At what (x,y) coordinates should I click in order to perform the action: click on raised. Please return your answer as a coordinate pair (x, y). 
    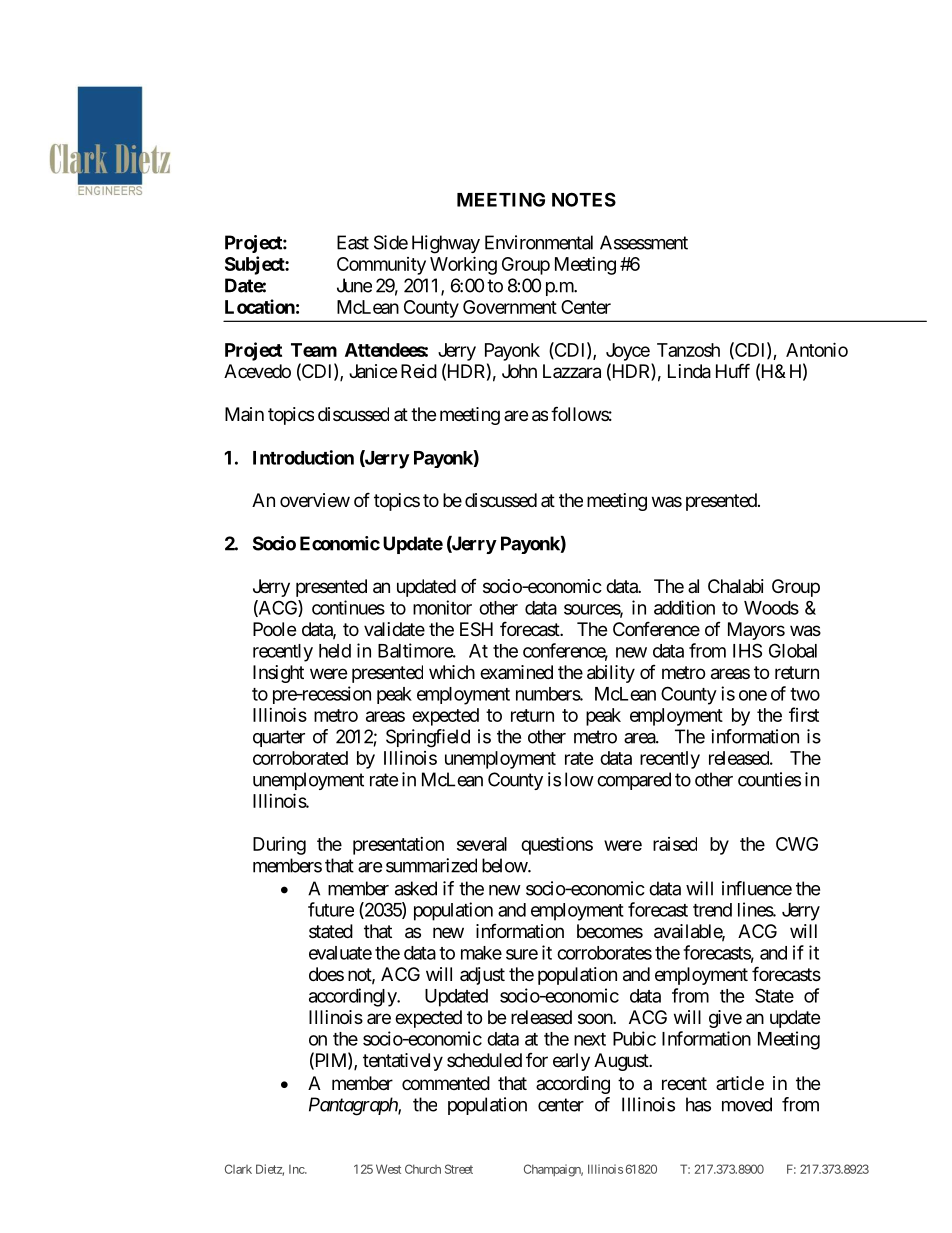
    Looking at the image, I should click on (675, 844).
